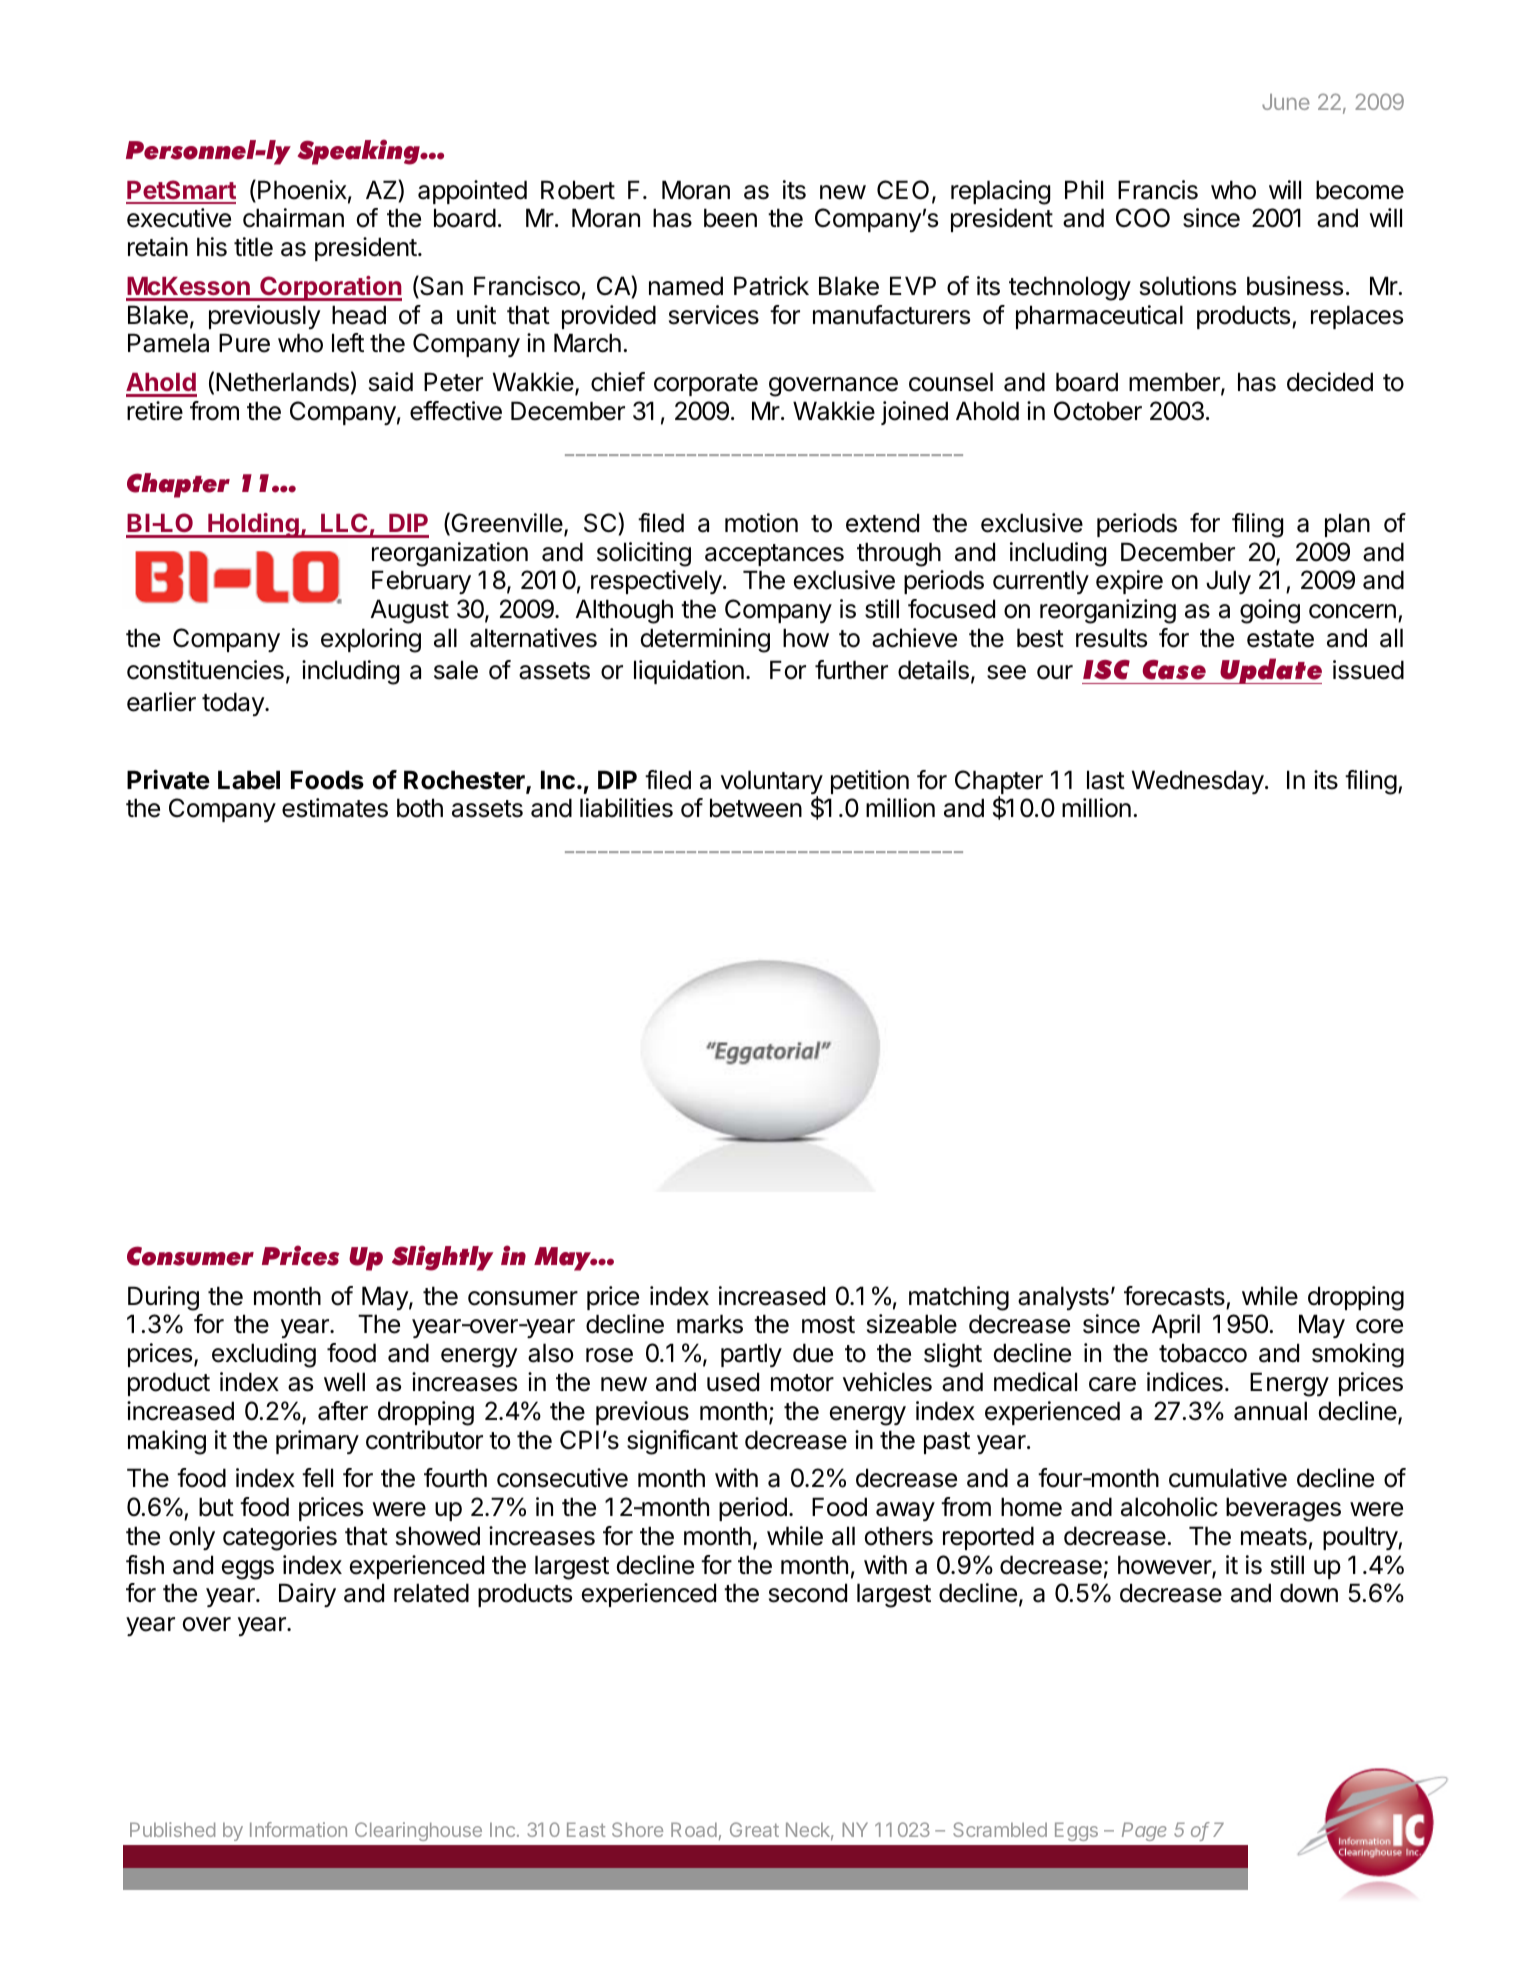 This screenshot has height=1980, width=1530. I want to click on Information, so click(298, 1829).
